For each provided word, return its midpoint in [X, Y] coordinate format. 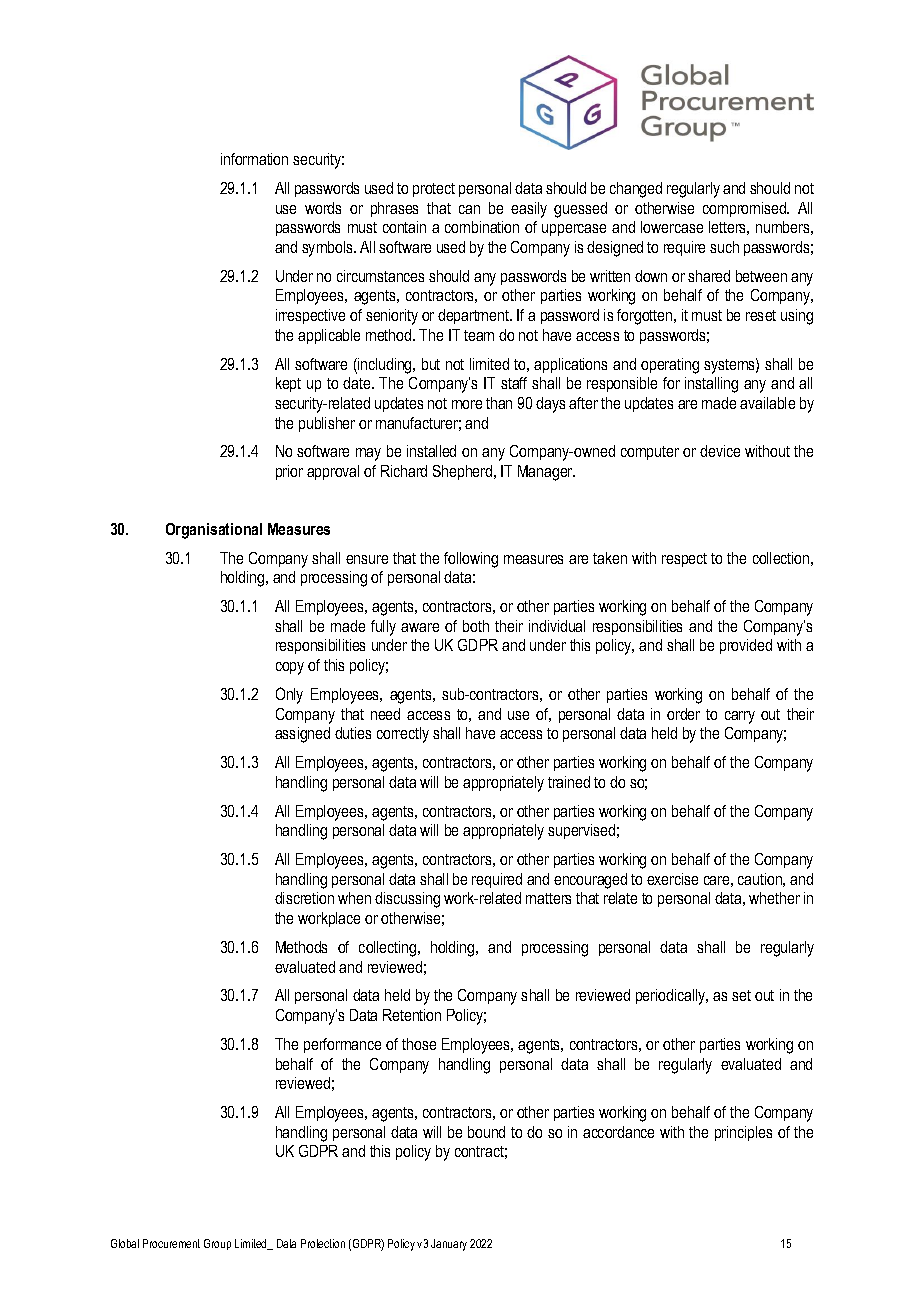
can [469, 209]
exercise [672, 879]
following [471, 560]
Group [217, 1244]
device [720, 451]
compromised [745, 209]
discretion [304, 898]
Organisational [214, 531]
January [449, 1245]
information [254, 159]
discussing [407, 900]
